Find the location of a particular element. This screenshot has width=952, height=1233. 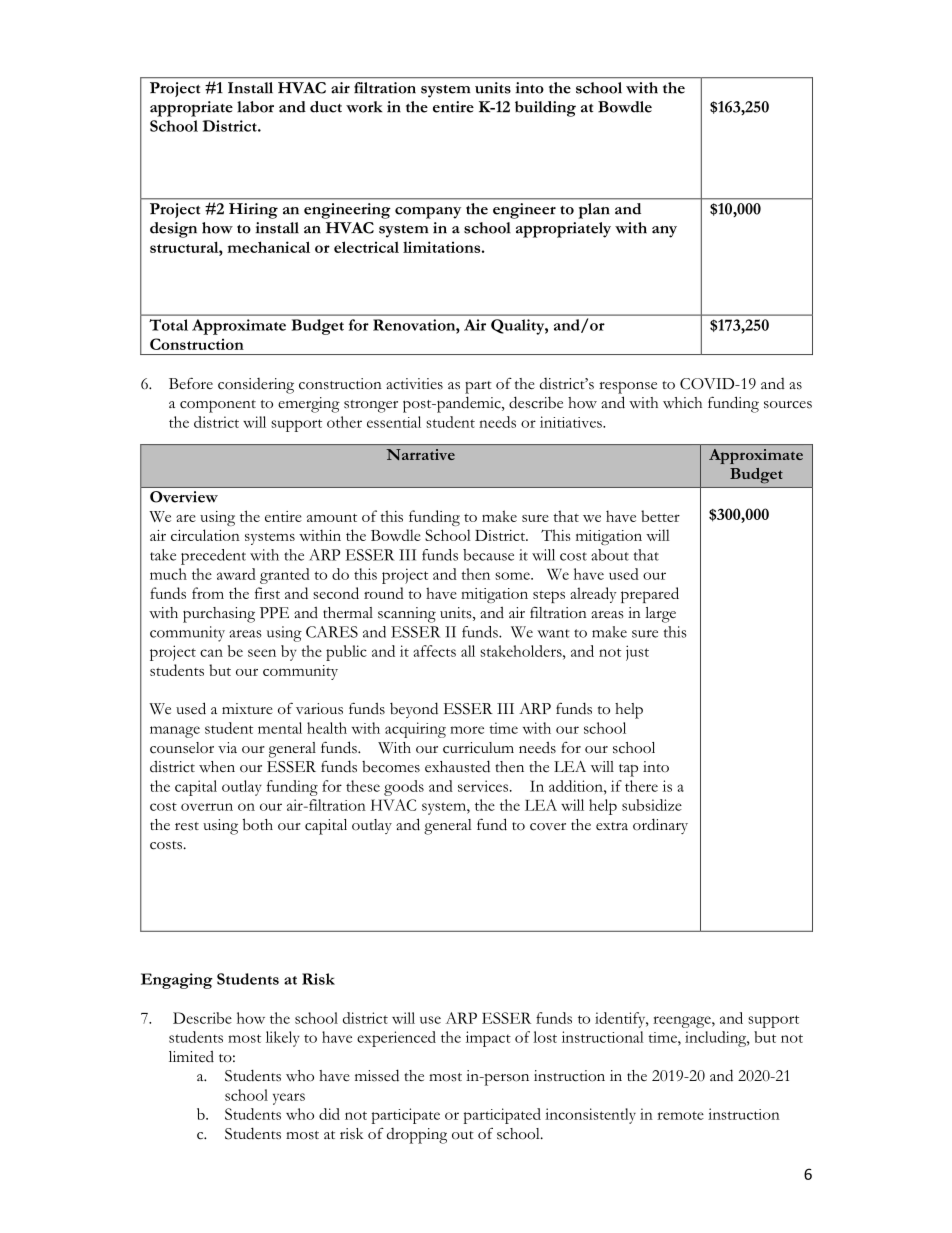

years is located at coordinates (289, 1099).
